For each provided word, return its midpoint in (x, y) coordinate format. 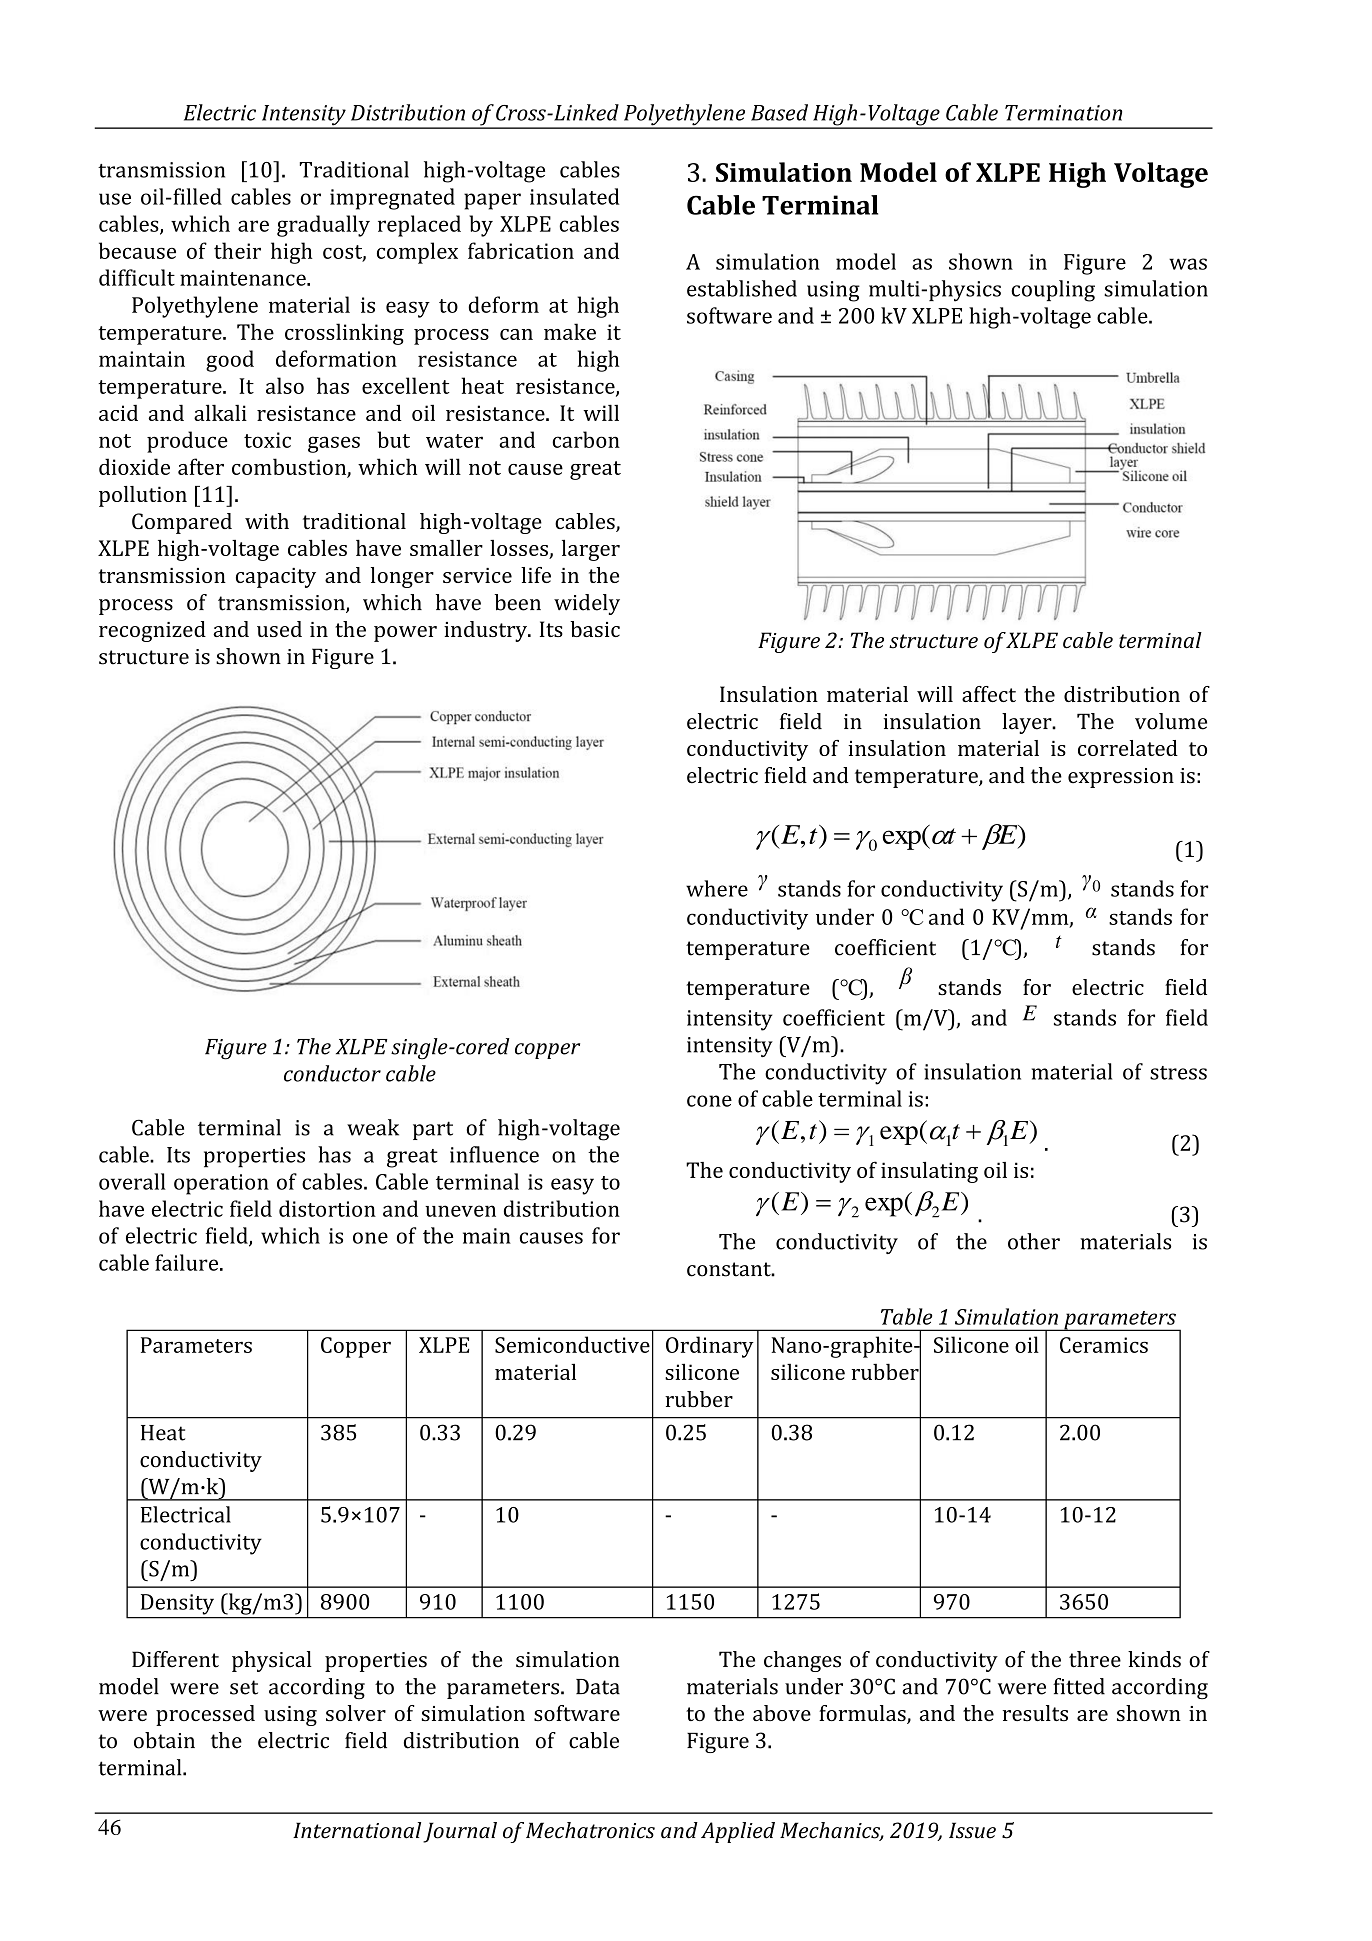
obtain (164, 1740)
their (237, 250)
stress (1178, 1073)
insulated (575, 196)
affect (989, 694)
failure (188, 1262)
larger (591, 550)
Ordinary (710, 1347)
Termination (1063, 113)
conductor (332, 1073)
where (717, 888)
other (1034, 1241)
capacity (276, 578)
